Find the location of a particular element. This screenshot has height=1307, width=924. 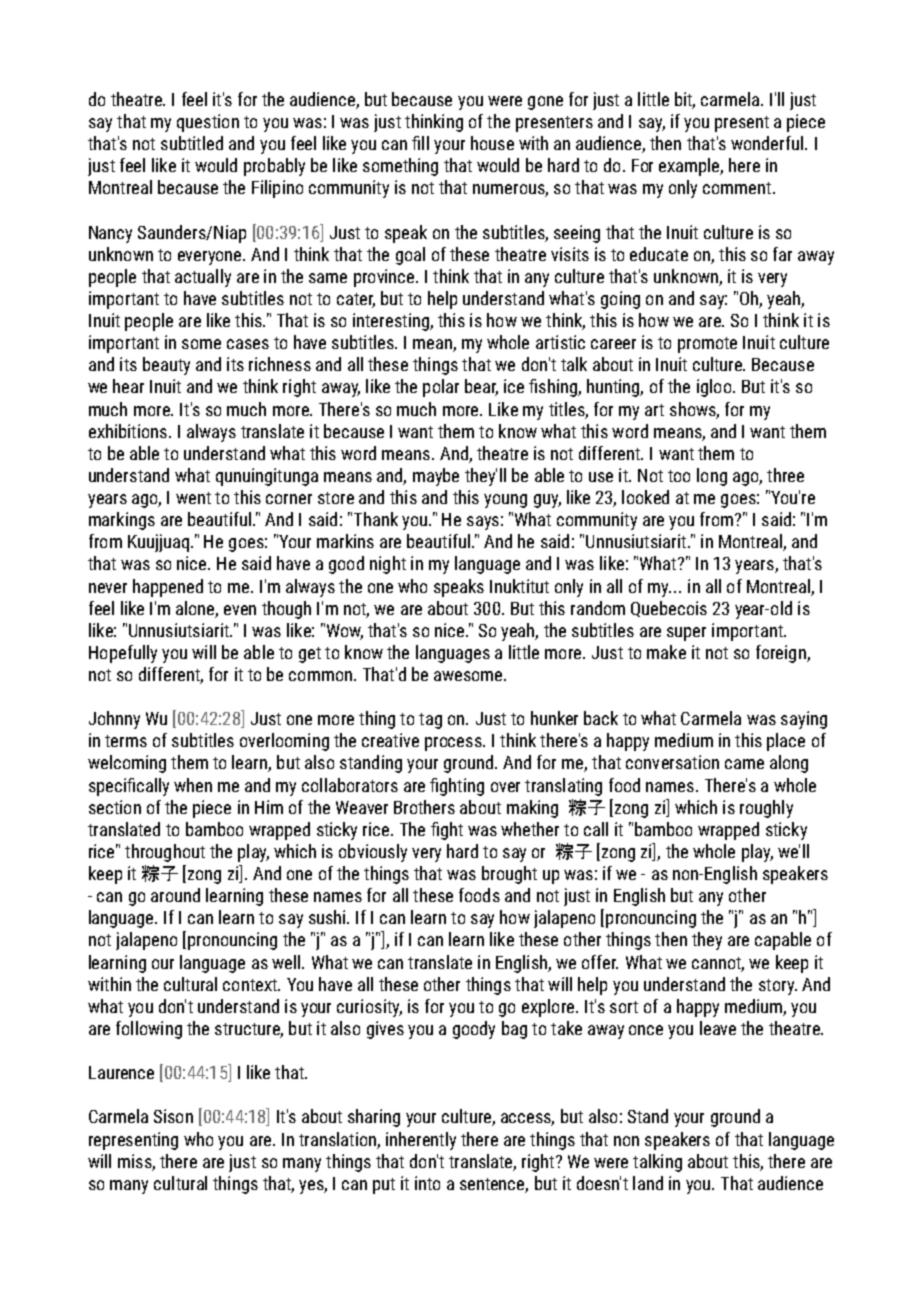

subtitled is located at coordinates (192, 143).
